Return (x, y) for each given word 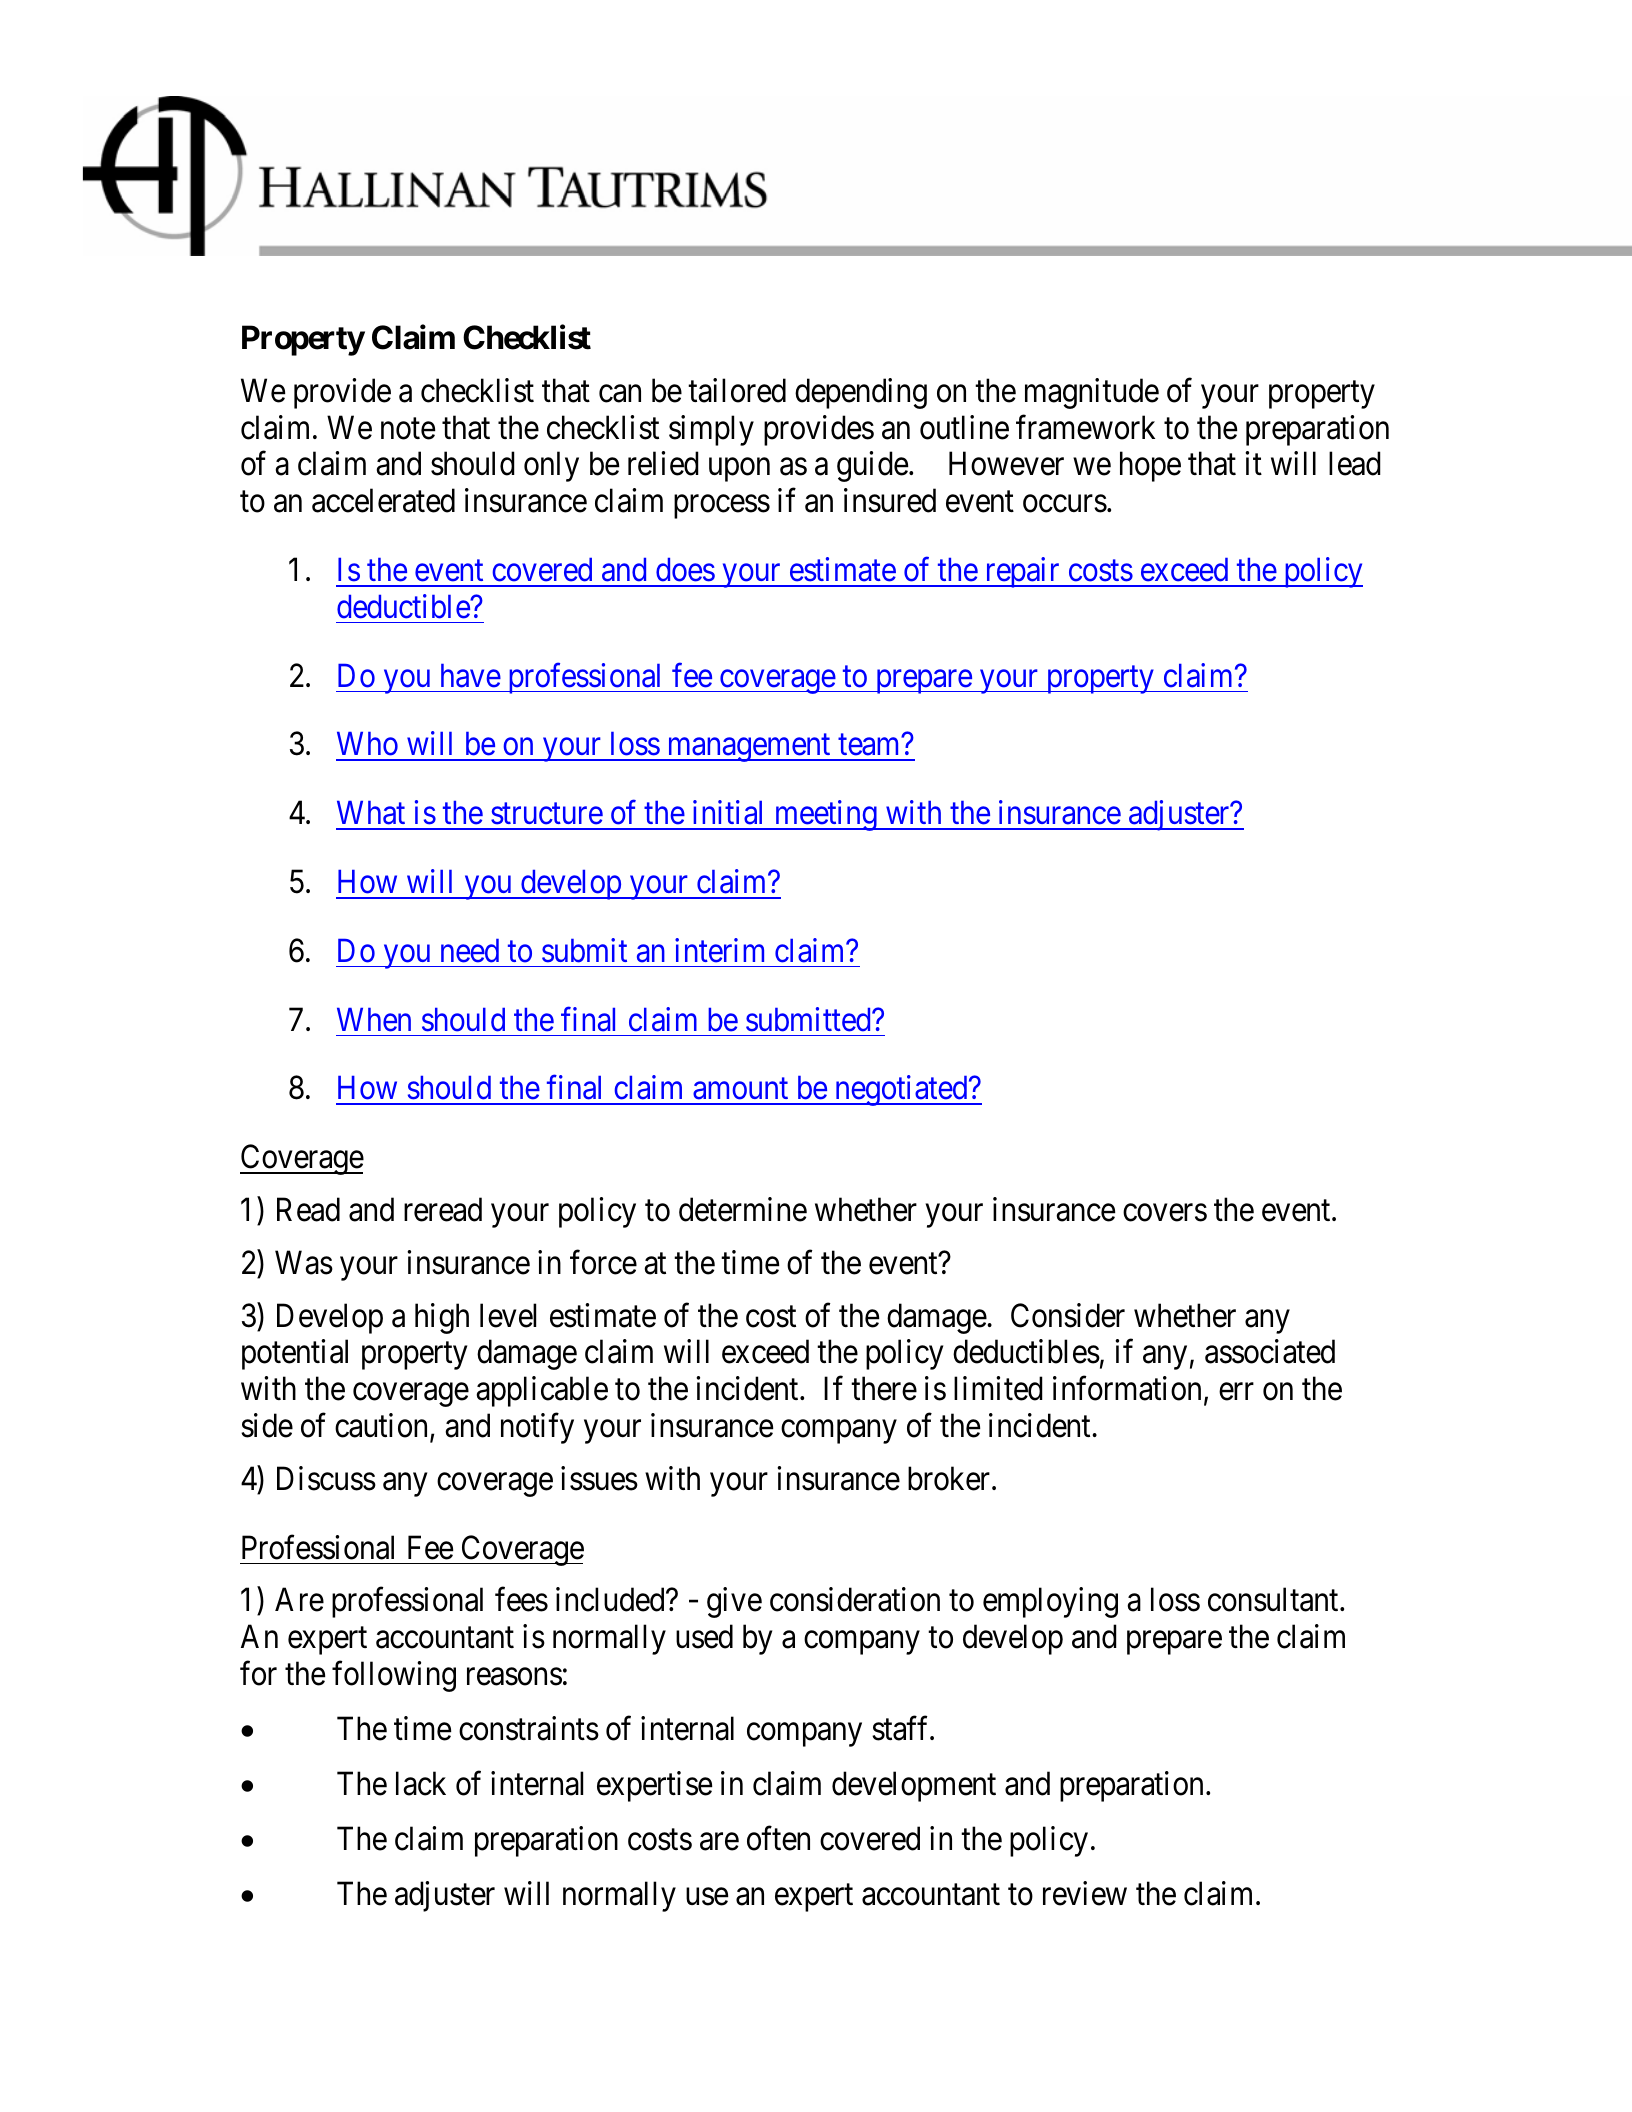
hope (1150, 467)
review (1085, 1894)
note (408, 429)
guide (872, 467)
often (778, 1838)
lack (421, 1783)
